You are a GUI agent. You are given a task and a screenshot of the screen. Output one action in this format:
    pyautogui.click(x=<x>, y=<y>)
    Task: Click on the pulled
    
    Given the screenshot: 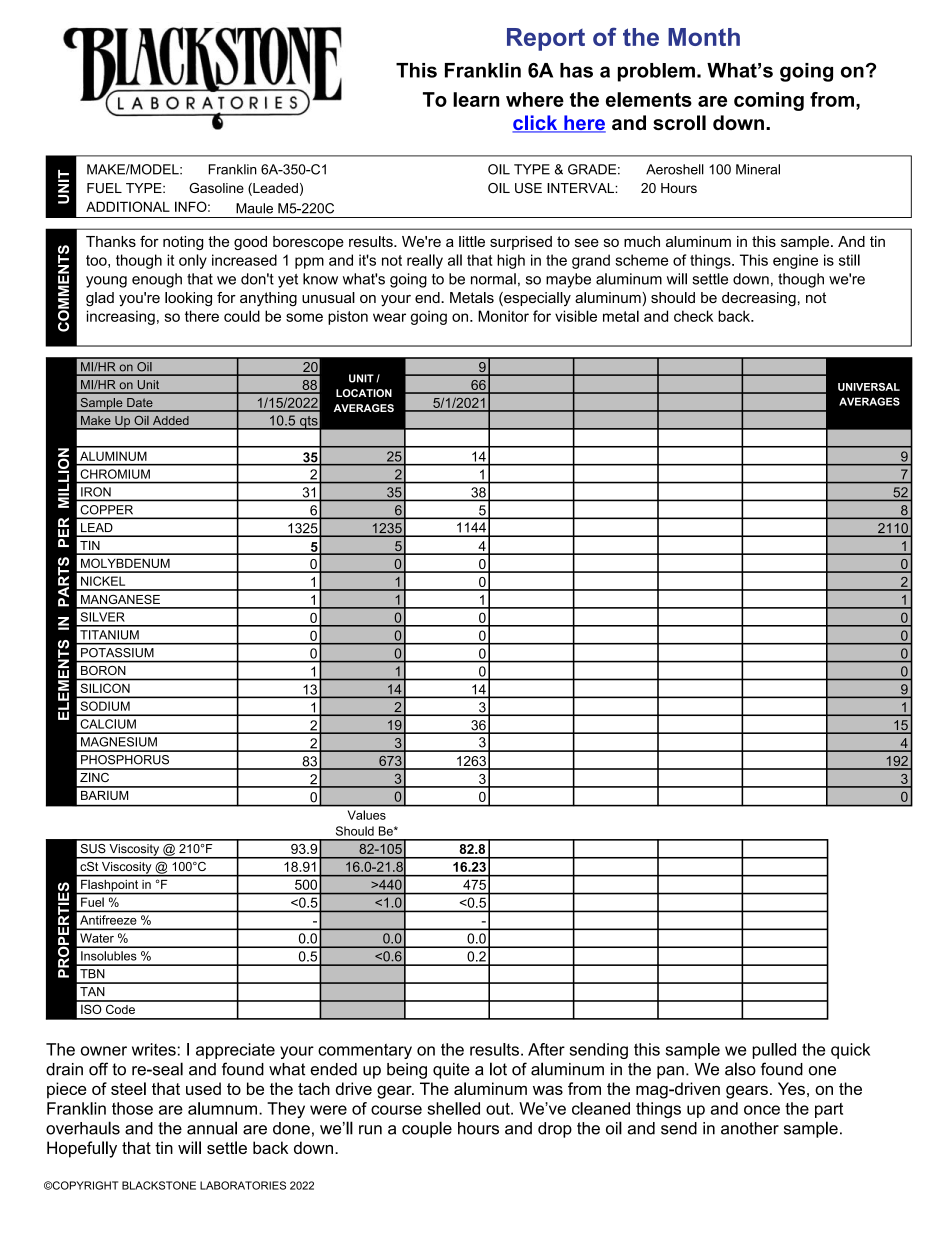 What is the action you would take?
    pyautogui.click(x=774, y=1051)
